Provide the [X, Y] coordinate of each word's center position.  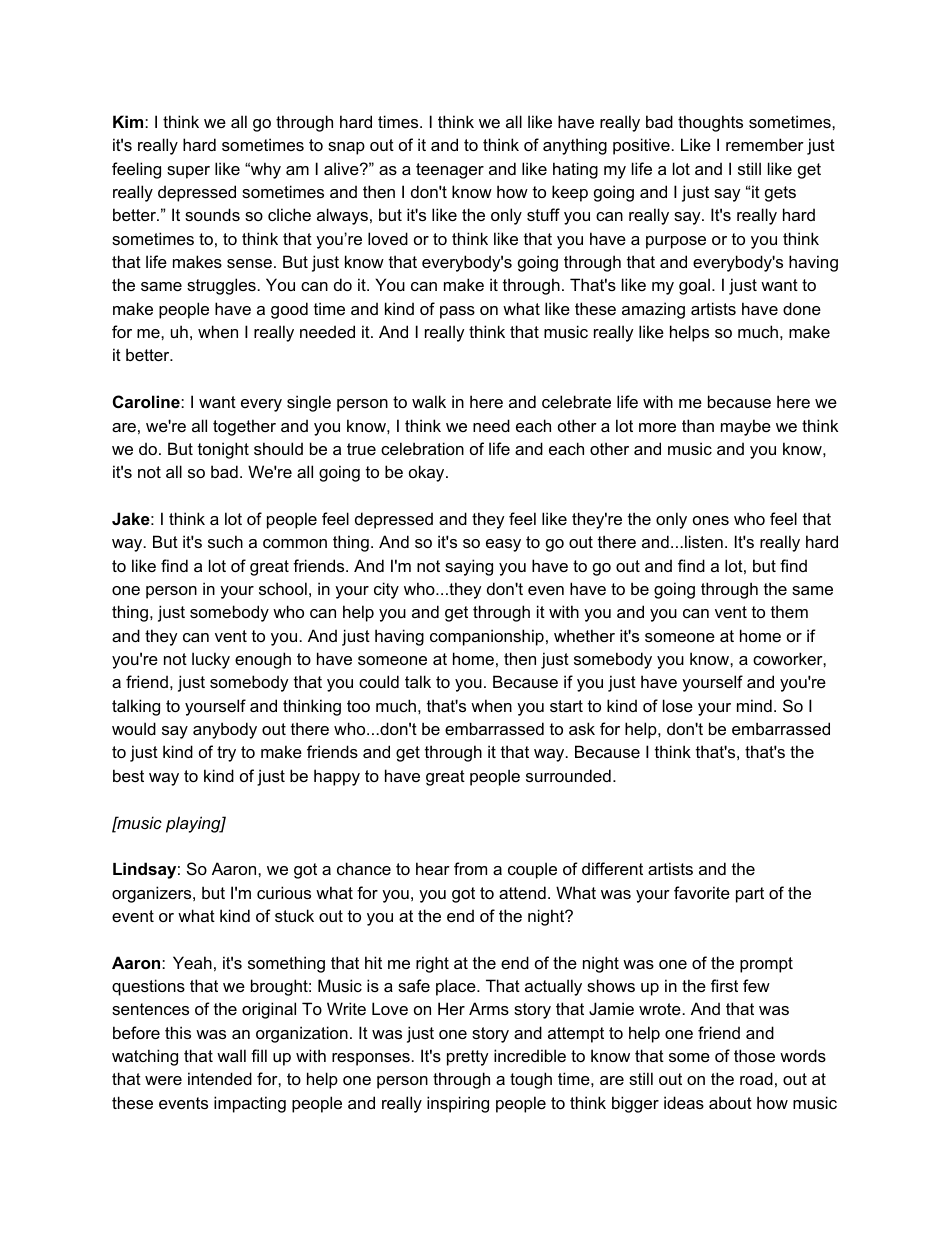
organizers [153, 894]
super [188, 172]
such [225, 541]
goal [694, 286]
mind [754, 705]
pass [457, 312]
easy [503, 545]
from [470, 868]
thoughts [710, 123]
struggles [221, 286]
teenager [450, 171]
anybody [225, 730]
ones [711, 520]
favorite [702, 892]
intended [220, 1078]
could [379, 681]
